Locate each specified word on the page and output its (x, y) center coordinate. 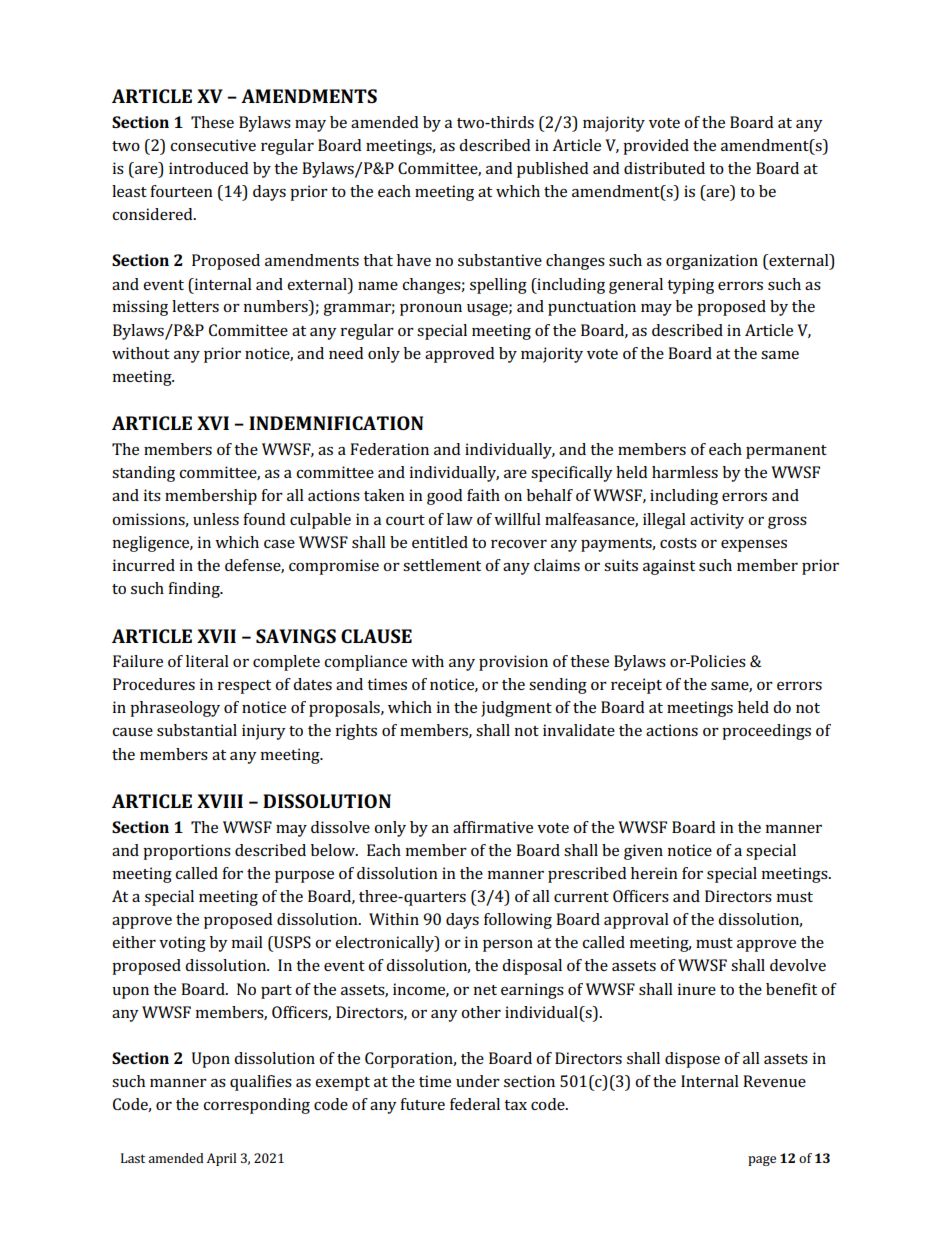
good (444, 497)
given (643, 852)
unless (216, 519)
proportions (187, 852)
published (552, 170)
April (221, 1159)
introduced (208, 168)
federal (475, 1104)
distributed (664, 168)
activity (717, 521)
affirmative (493, 827)
